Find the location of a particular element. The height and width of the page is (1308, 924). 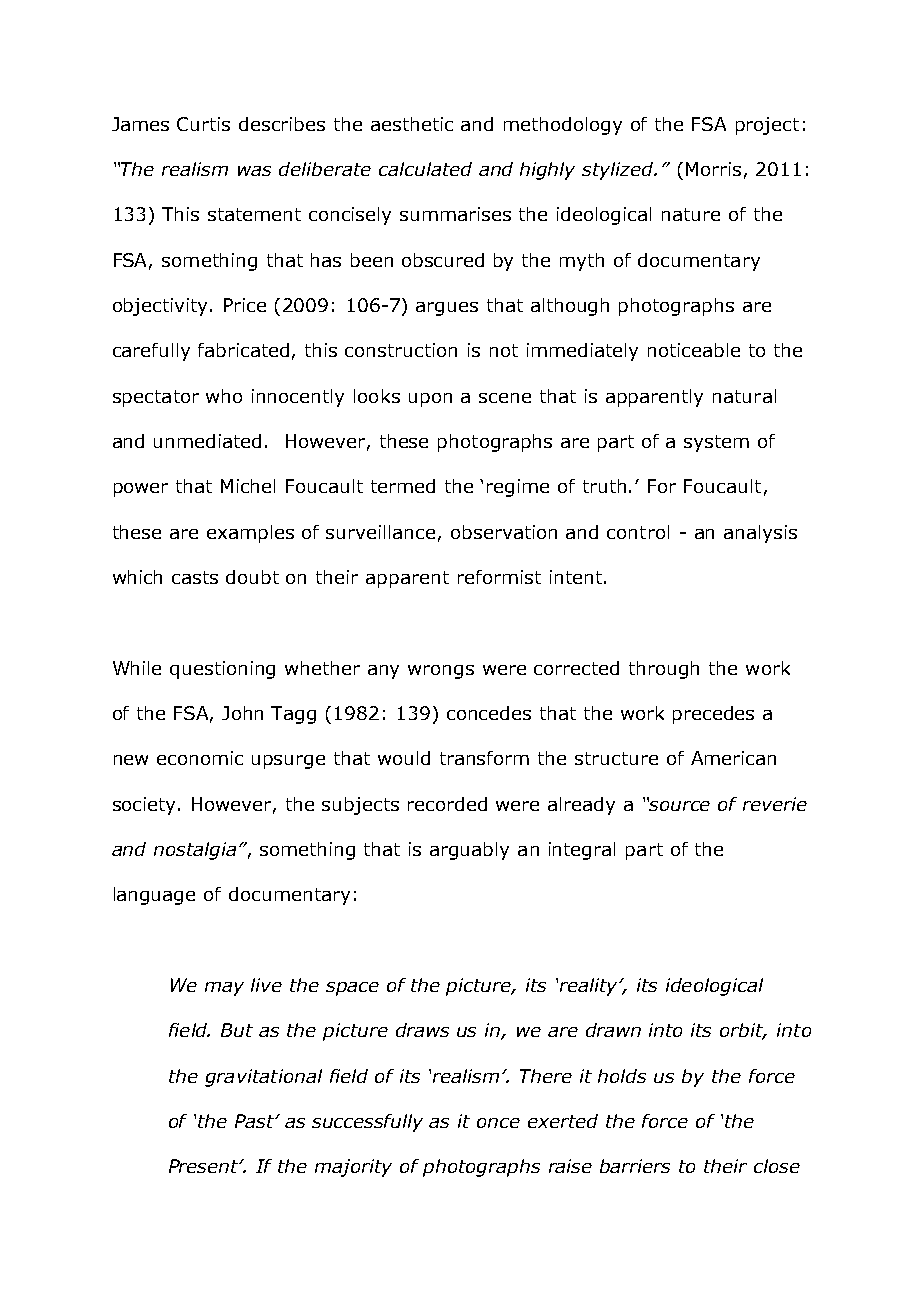

wrongs is located at coordinates (441, 672).
